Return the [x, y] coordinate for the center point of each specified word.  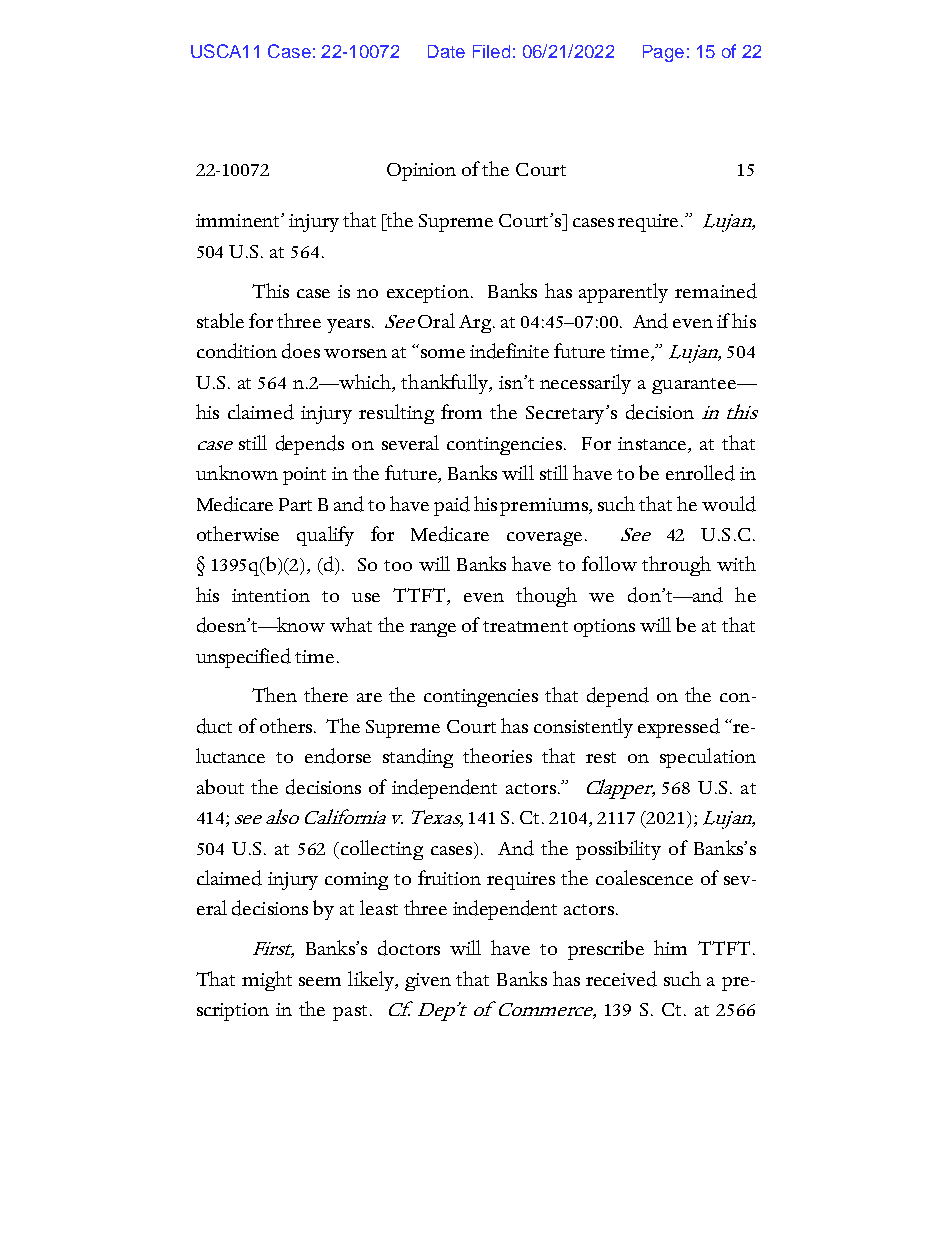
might [267, 981]
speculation [708, 758]
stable [220, 320]
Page [663, 53]
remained [716, 291]
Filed [491, 51]
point [304, 476]
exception [428, 294]
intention [271, 595]
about [220, 786]
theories [497, 755]
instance [653, 443]
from [461, 411]
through [676, 566]
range [433, 630]
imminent [239, 220]
